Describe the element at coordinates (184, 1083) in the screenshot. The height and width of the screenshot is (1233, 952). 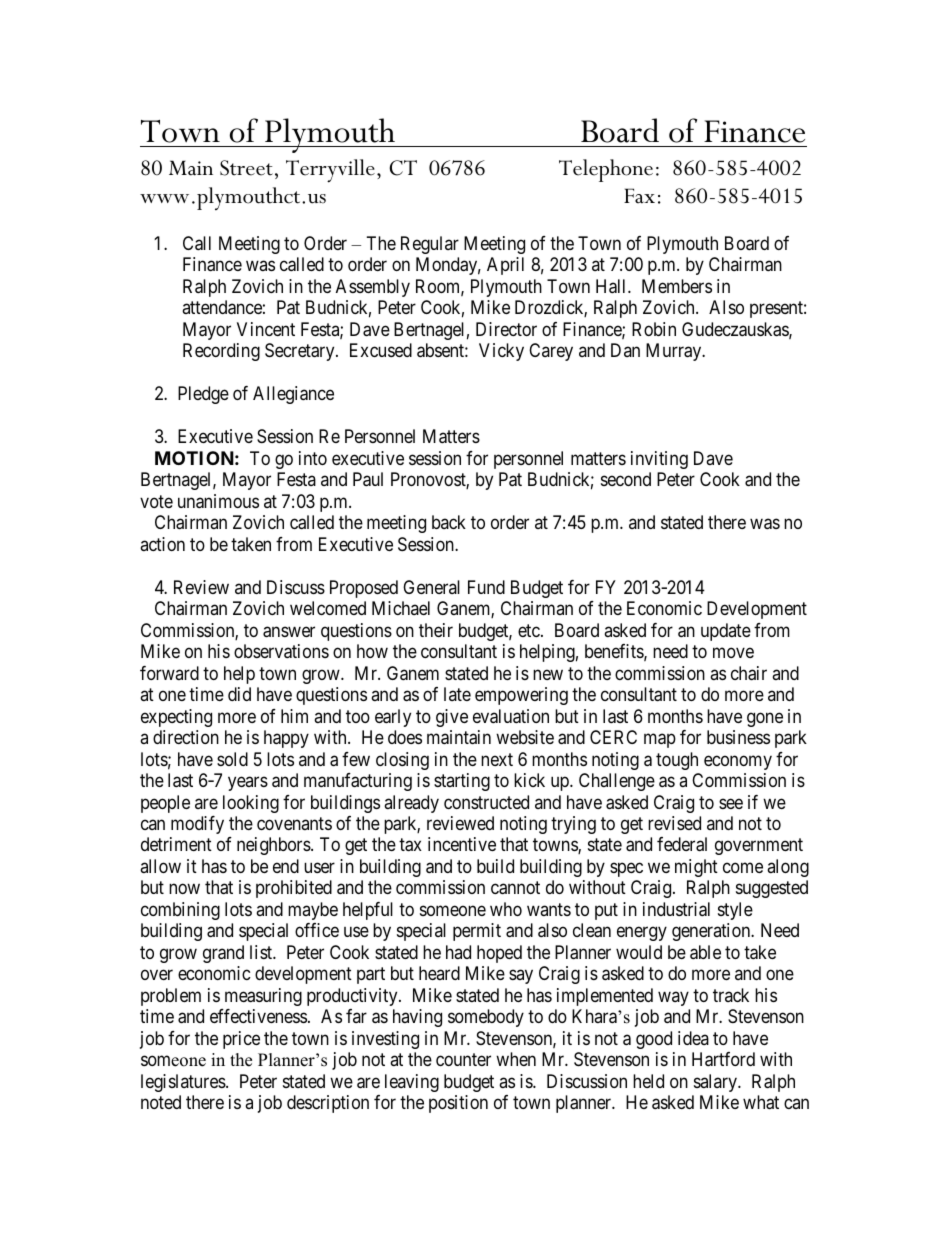
I see `legislatures` at that location.
